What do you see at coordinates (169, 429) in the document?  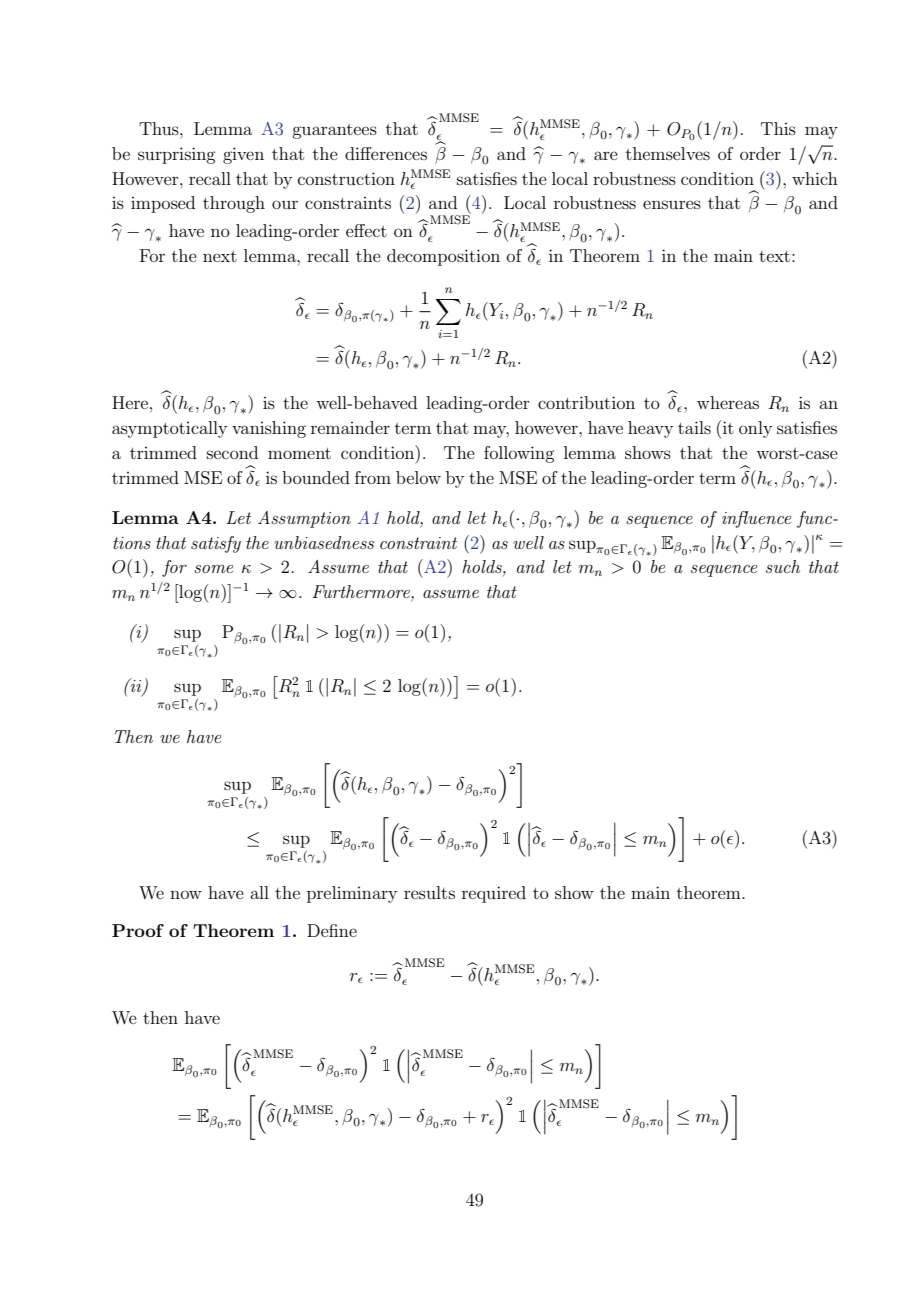 I see `asymptotically` at bounding box center [169, 429].
